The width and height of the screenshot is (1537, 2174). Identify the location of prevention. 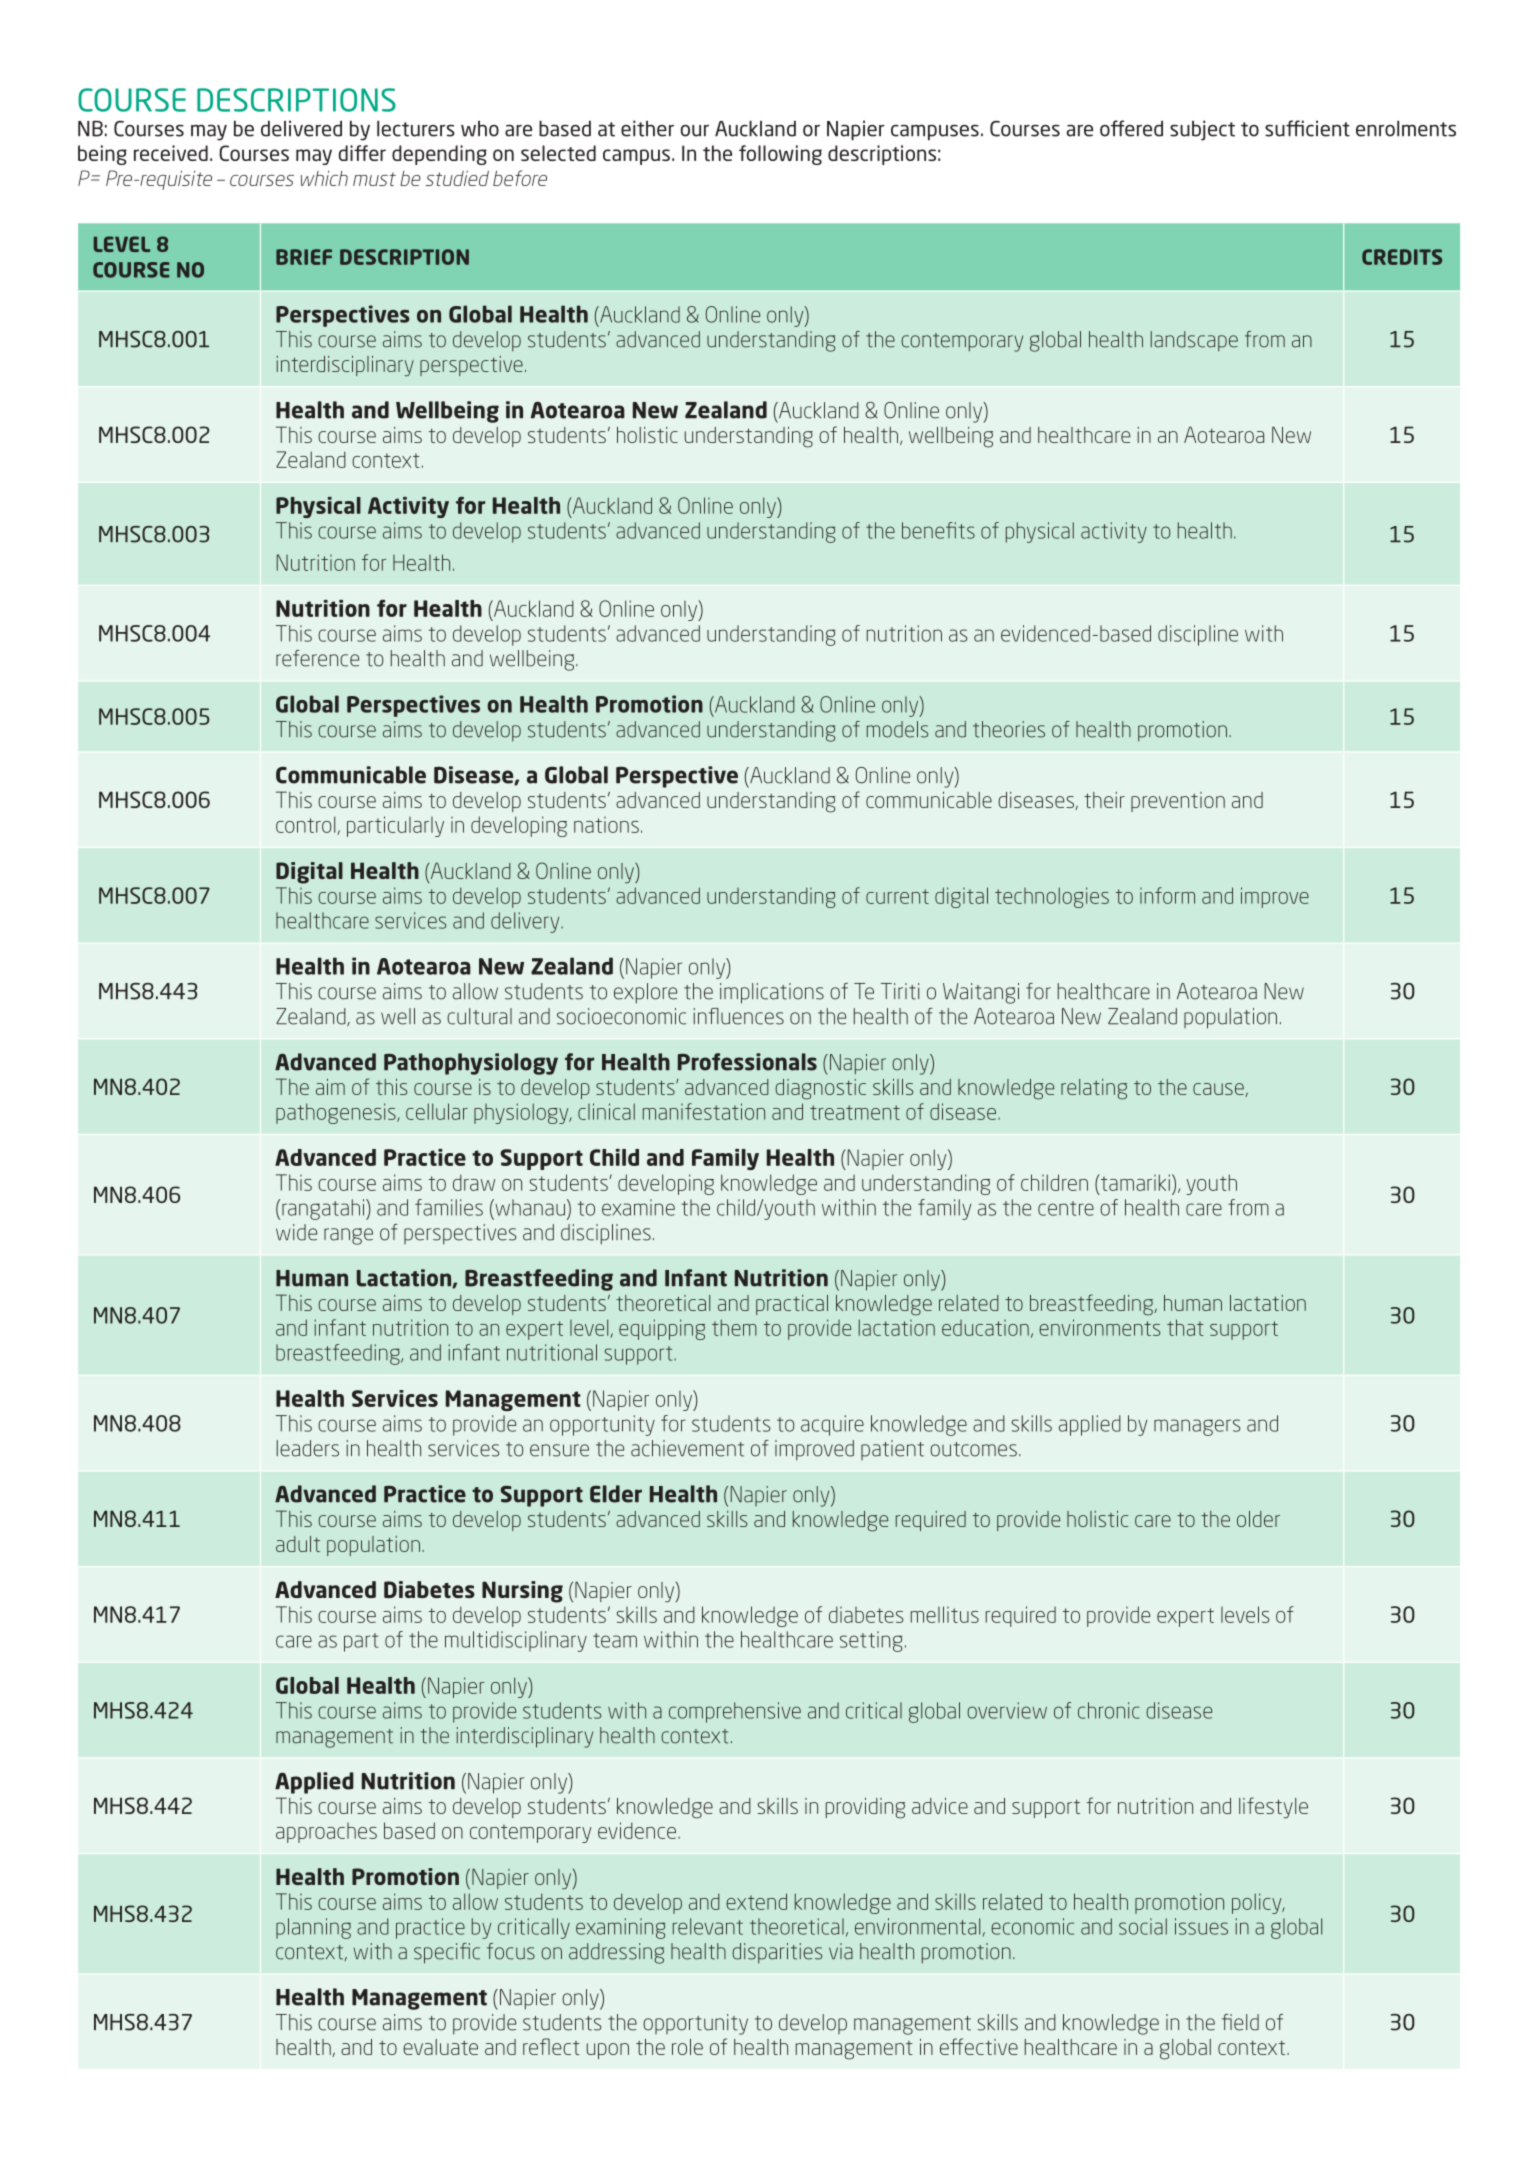
(1178, 802).
